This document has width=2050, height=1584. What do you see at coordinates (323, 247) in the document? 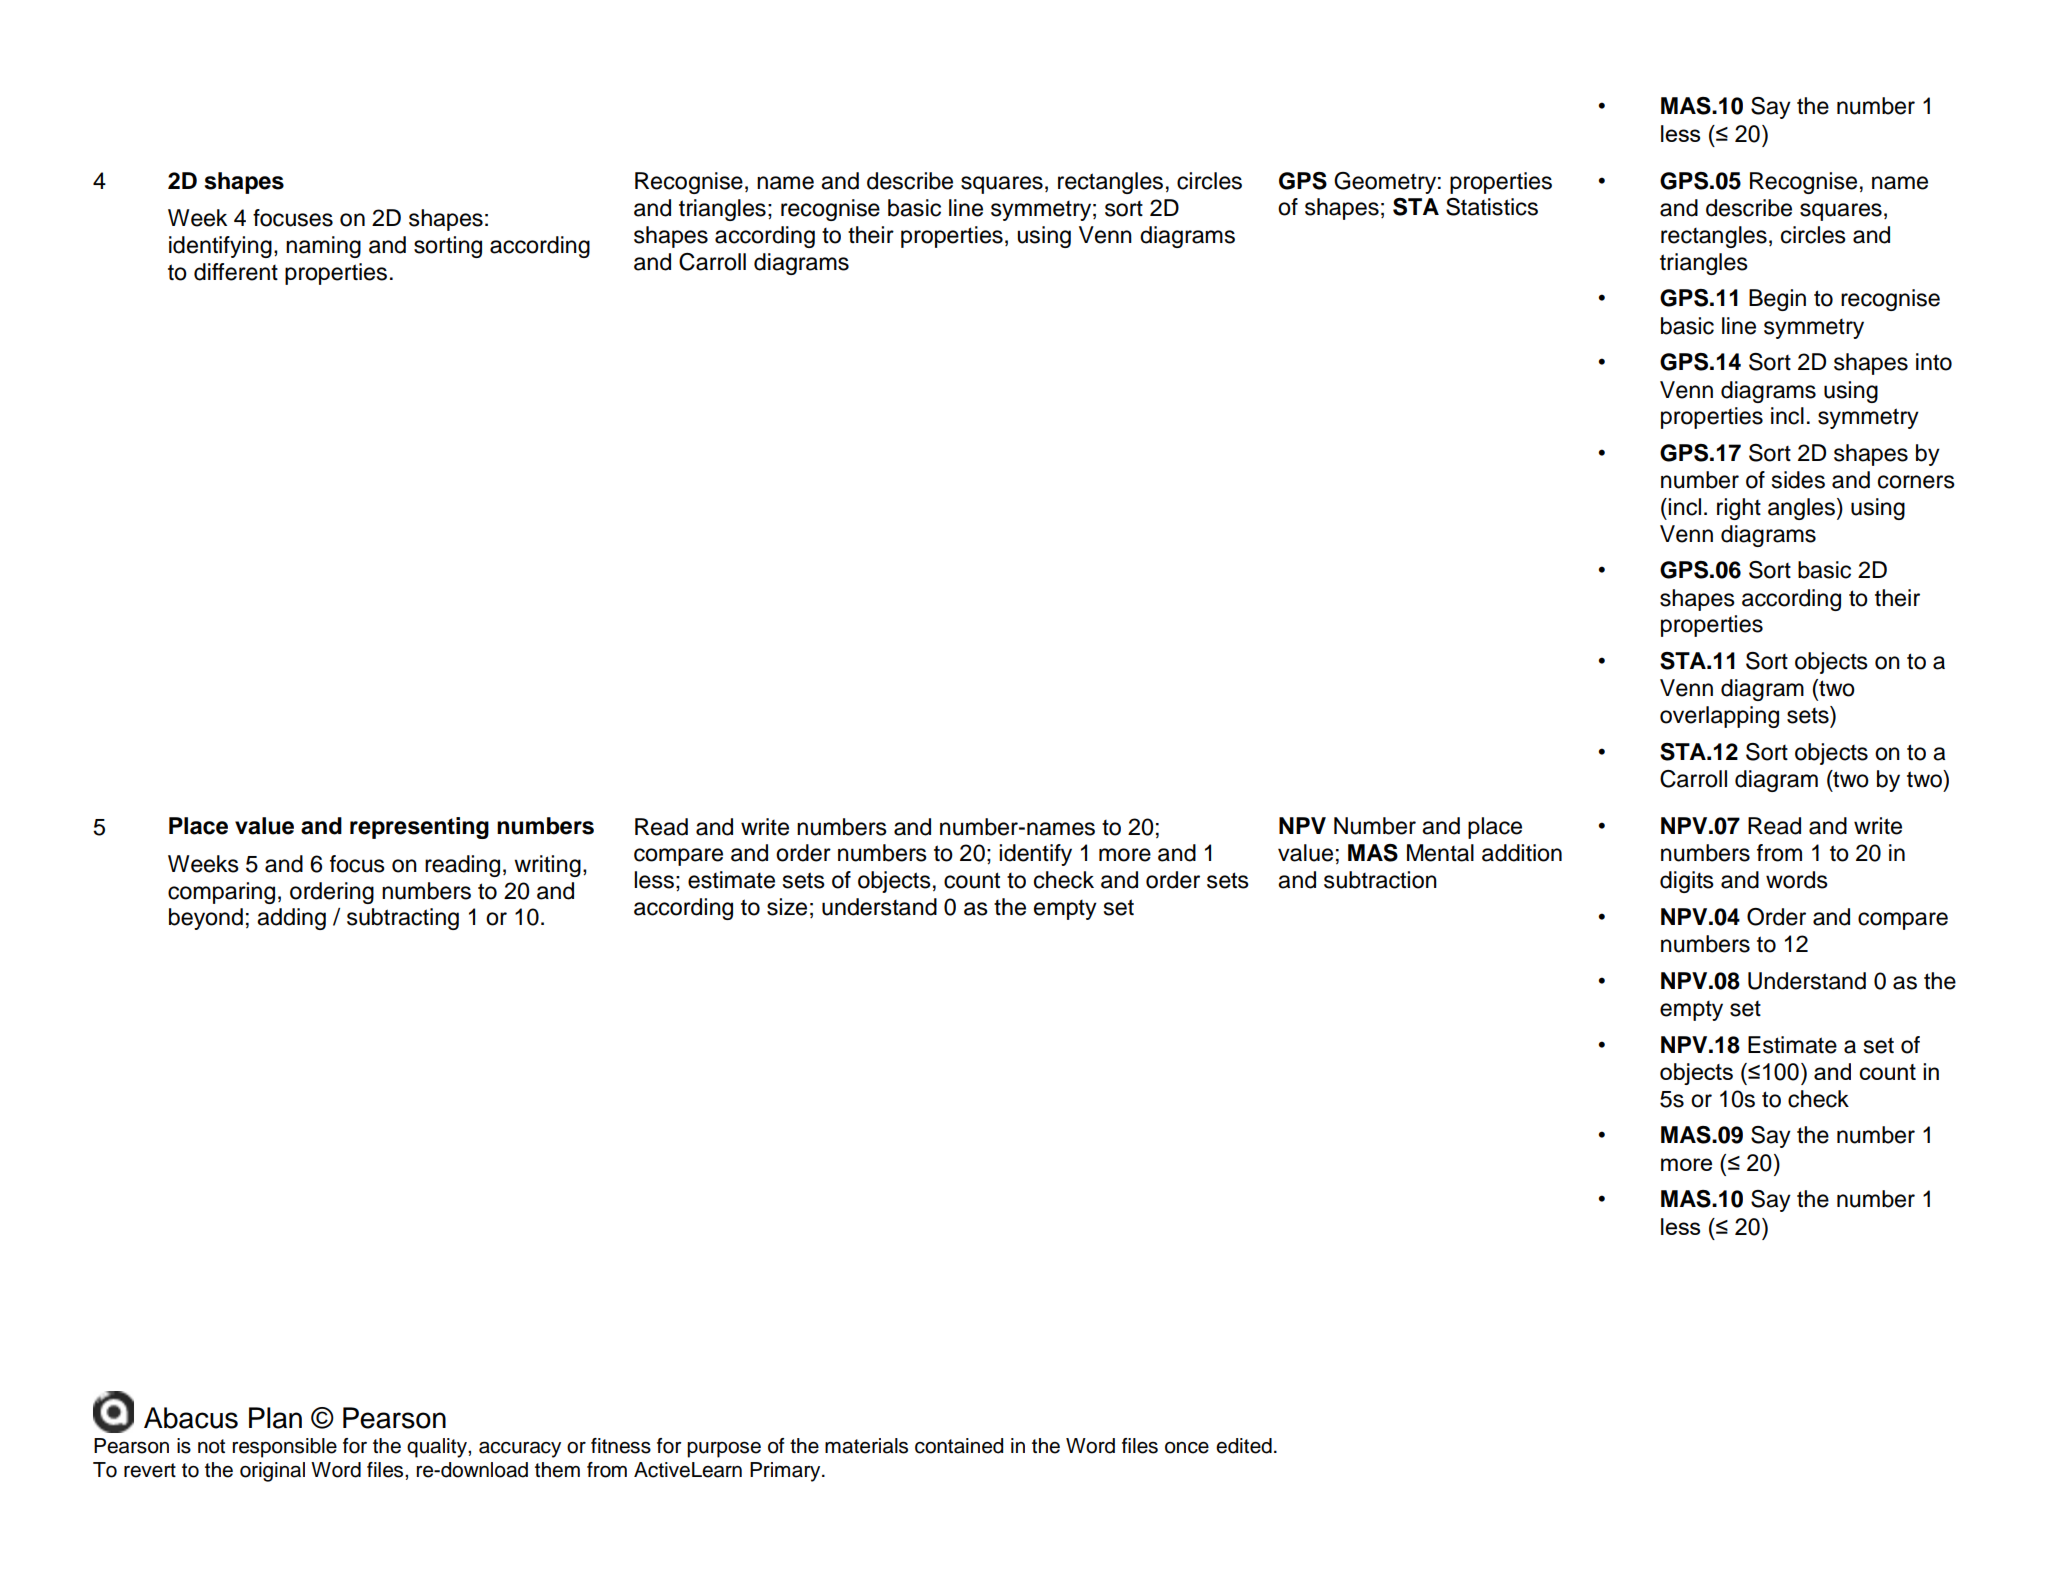
I see `naming` at bounding box center [323, 247].
